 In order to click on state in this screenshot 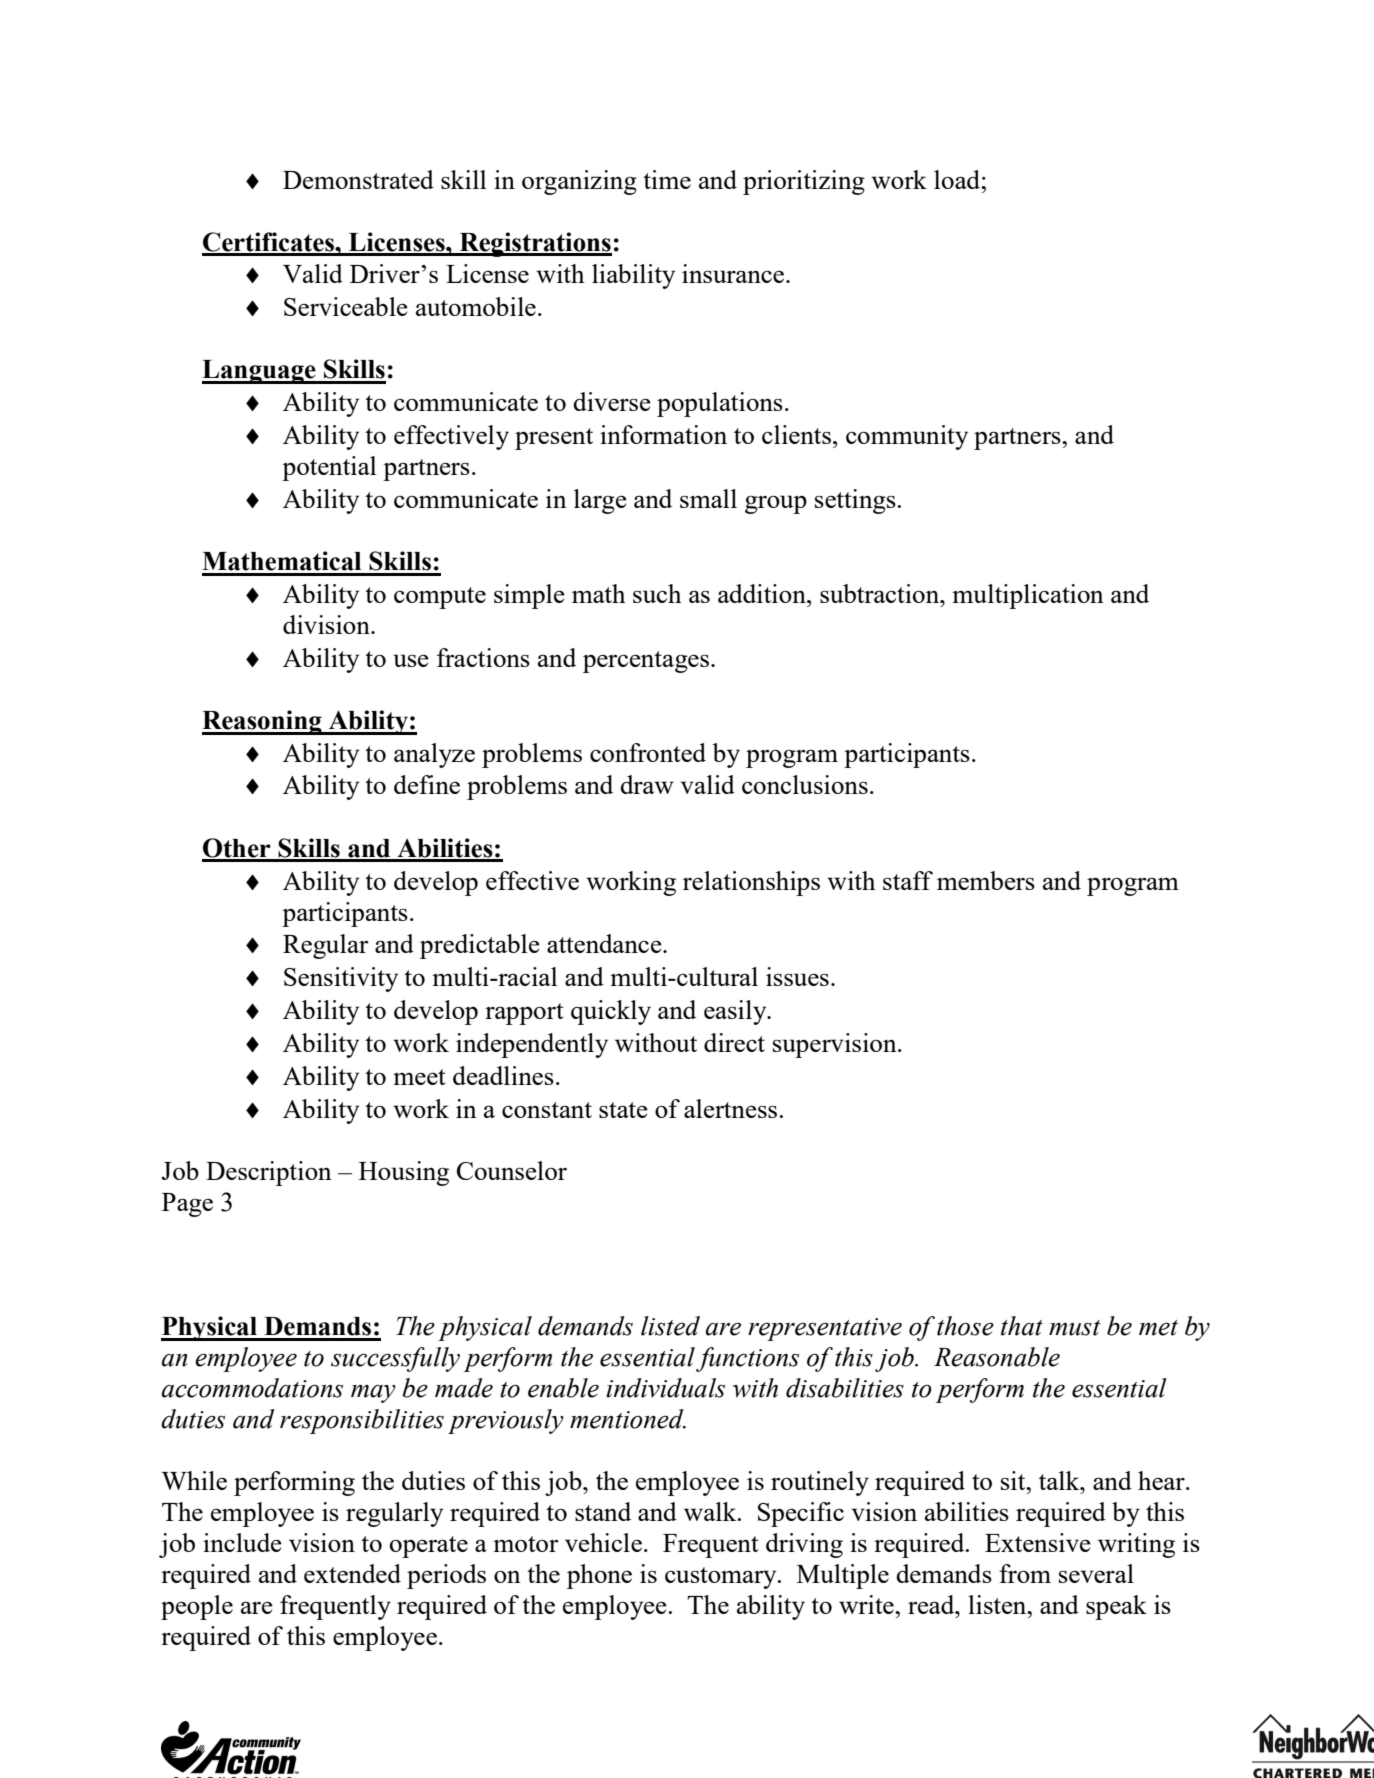, I will do `click(623, 1110)`.
